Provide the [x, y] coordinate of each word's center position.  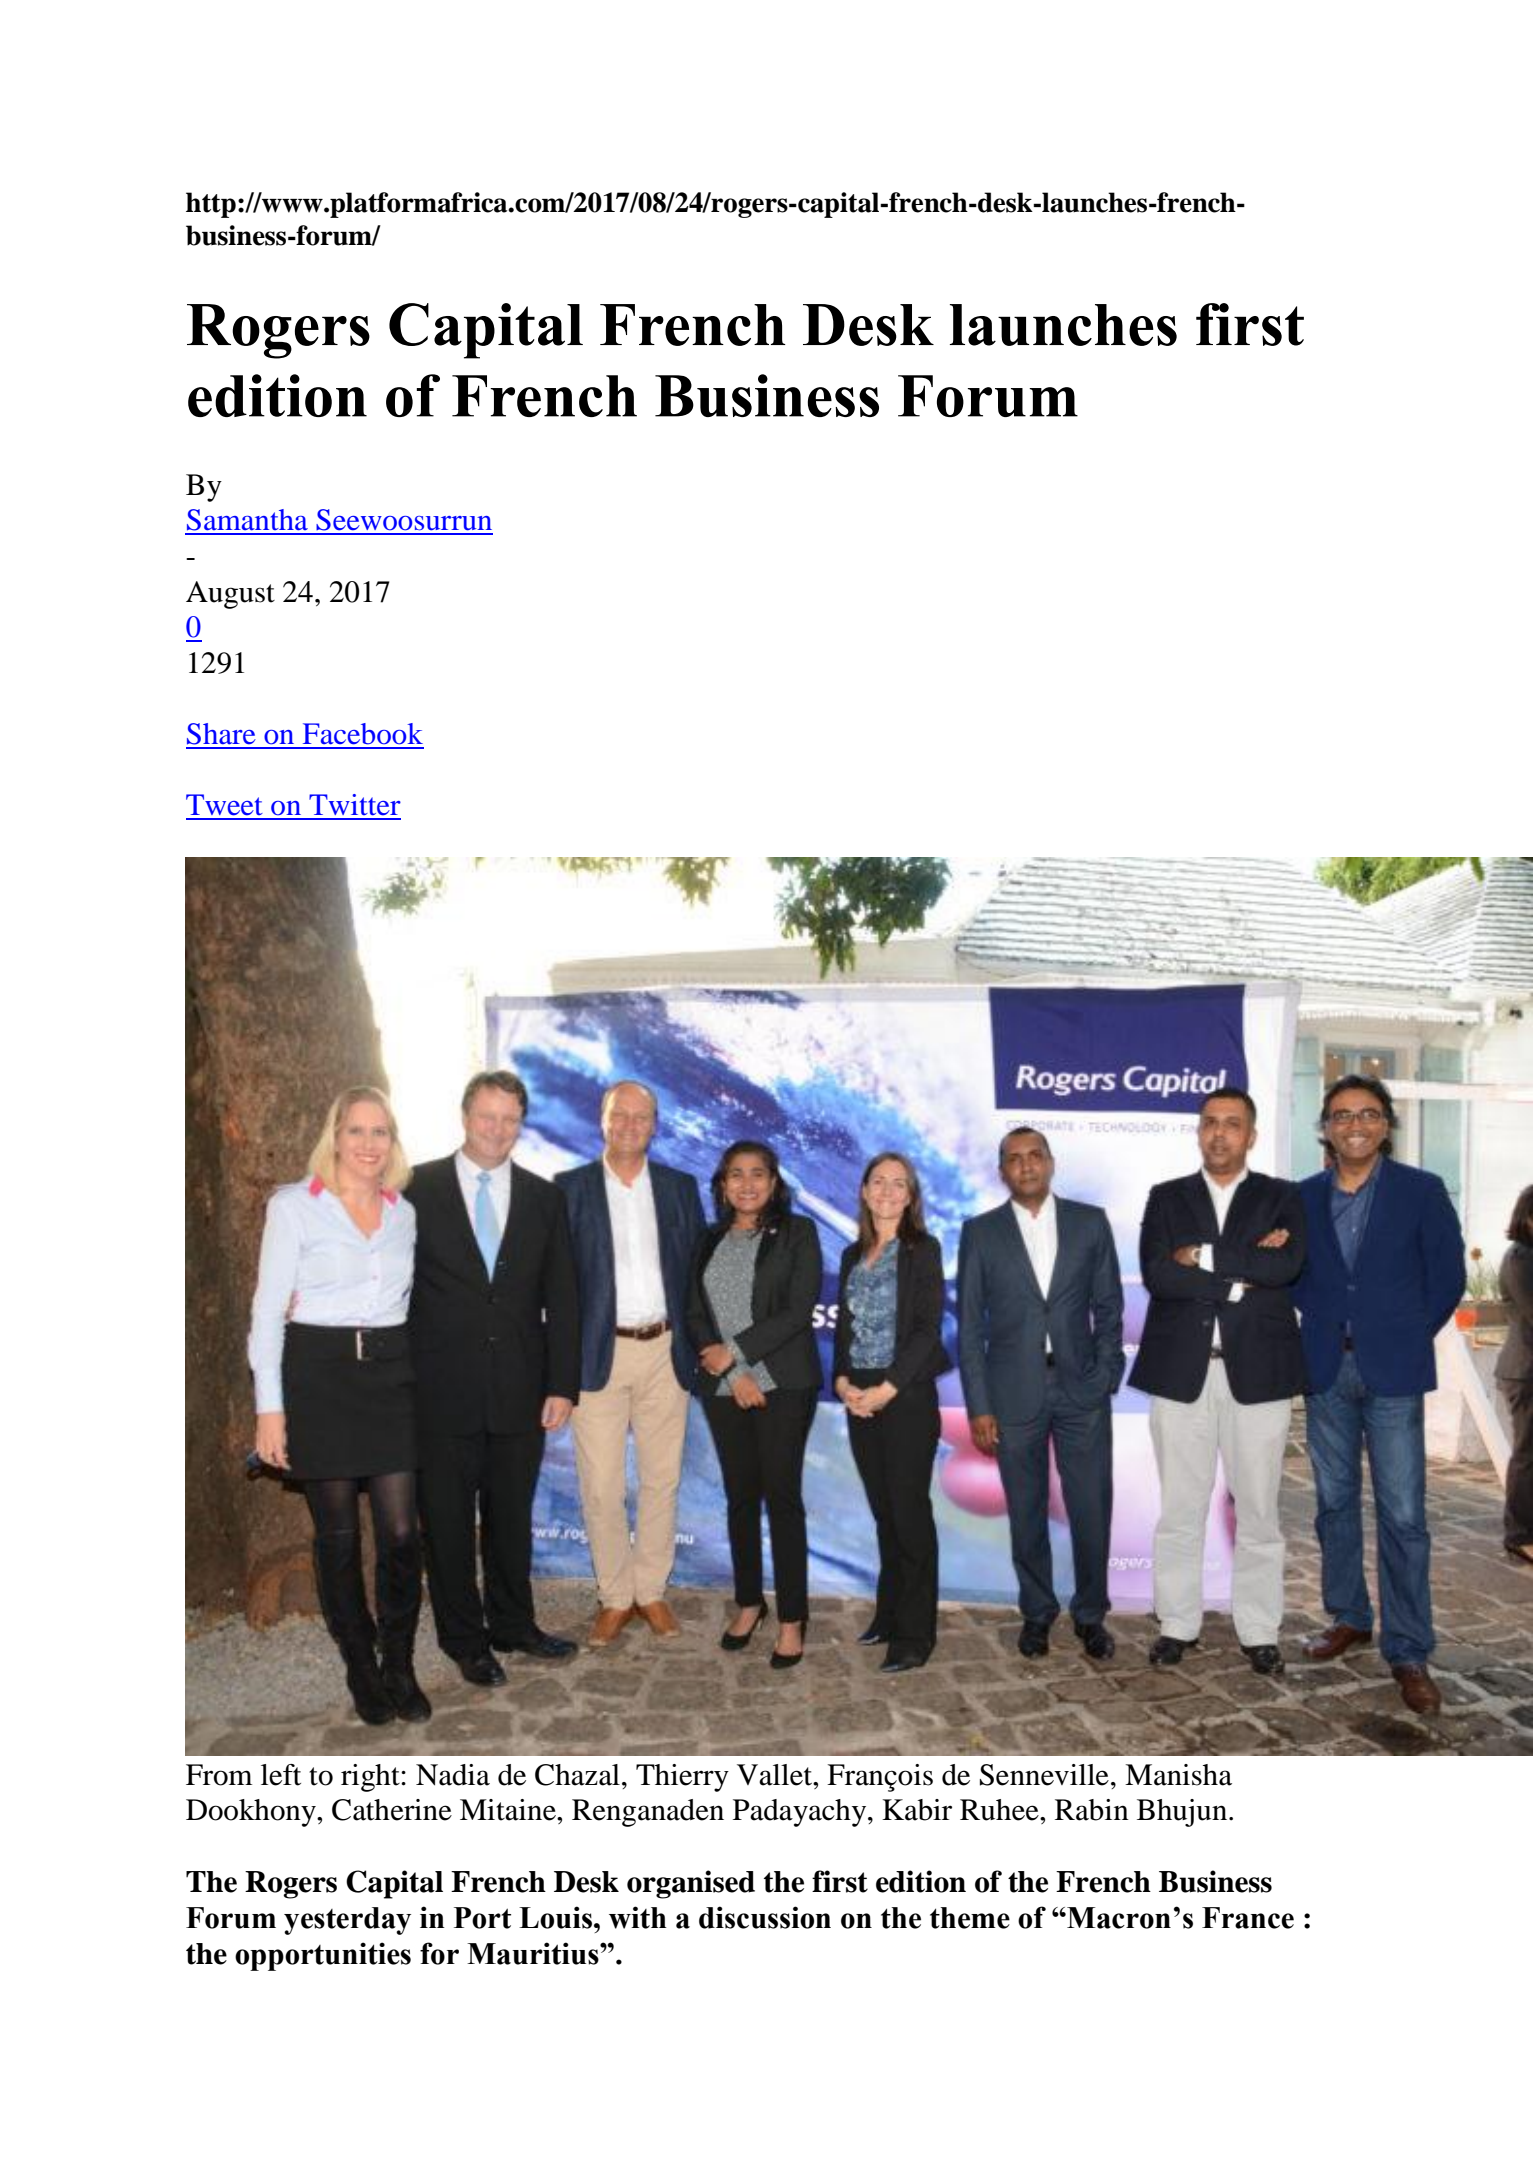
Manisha [1178, 1775]
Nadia [453, 1775]
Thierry [682, 1778]
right [371, 1778]
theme [970, 1918]
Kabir [917, 1810]
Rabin [1092, 1810]
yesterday [347, 1921]
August [230, 595]
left [281, 1775]
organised [691, 1884]
